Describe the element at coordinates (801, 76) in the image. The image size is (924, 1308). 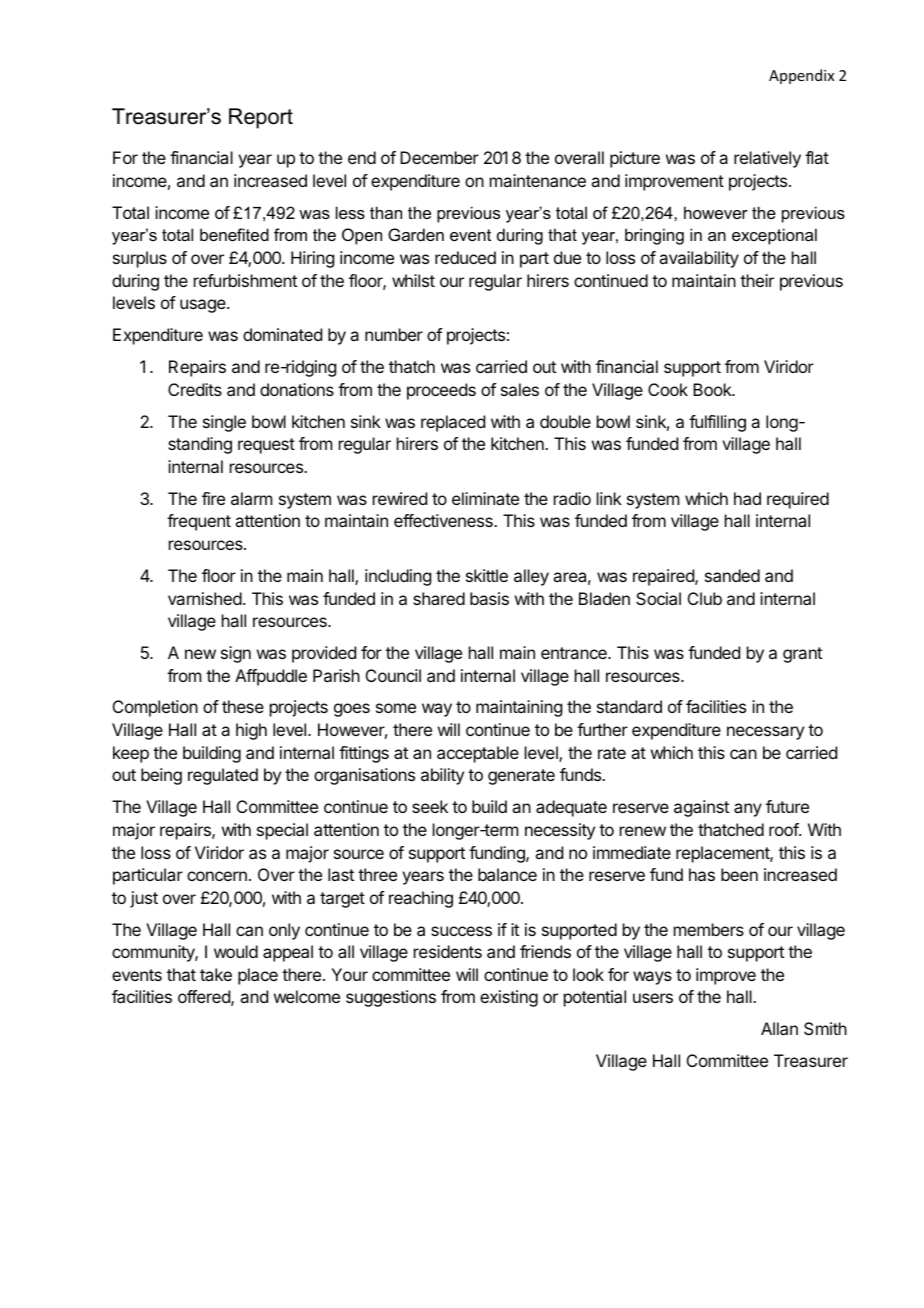
I see `Appendix` at that location.
